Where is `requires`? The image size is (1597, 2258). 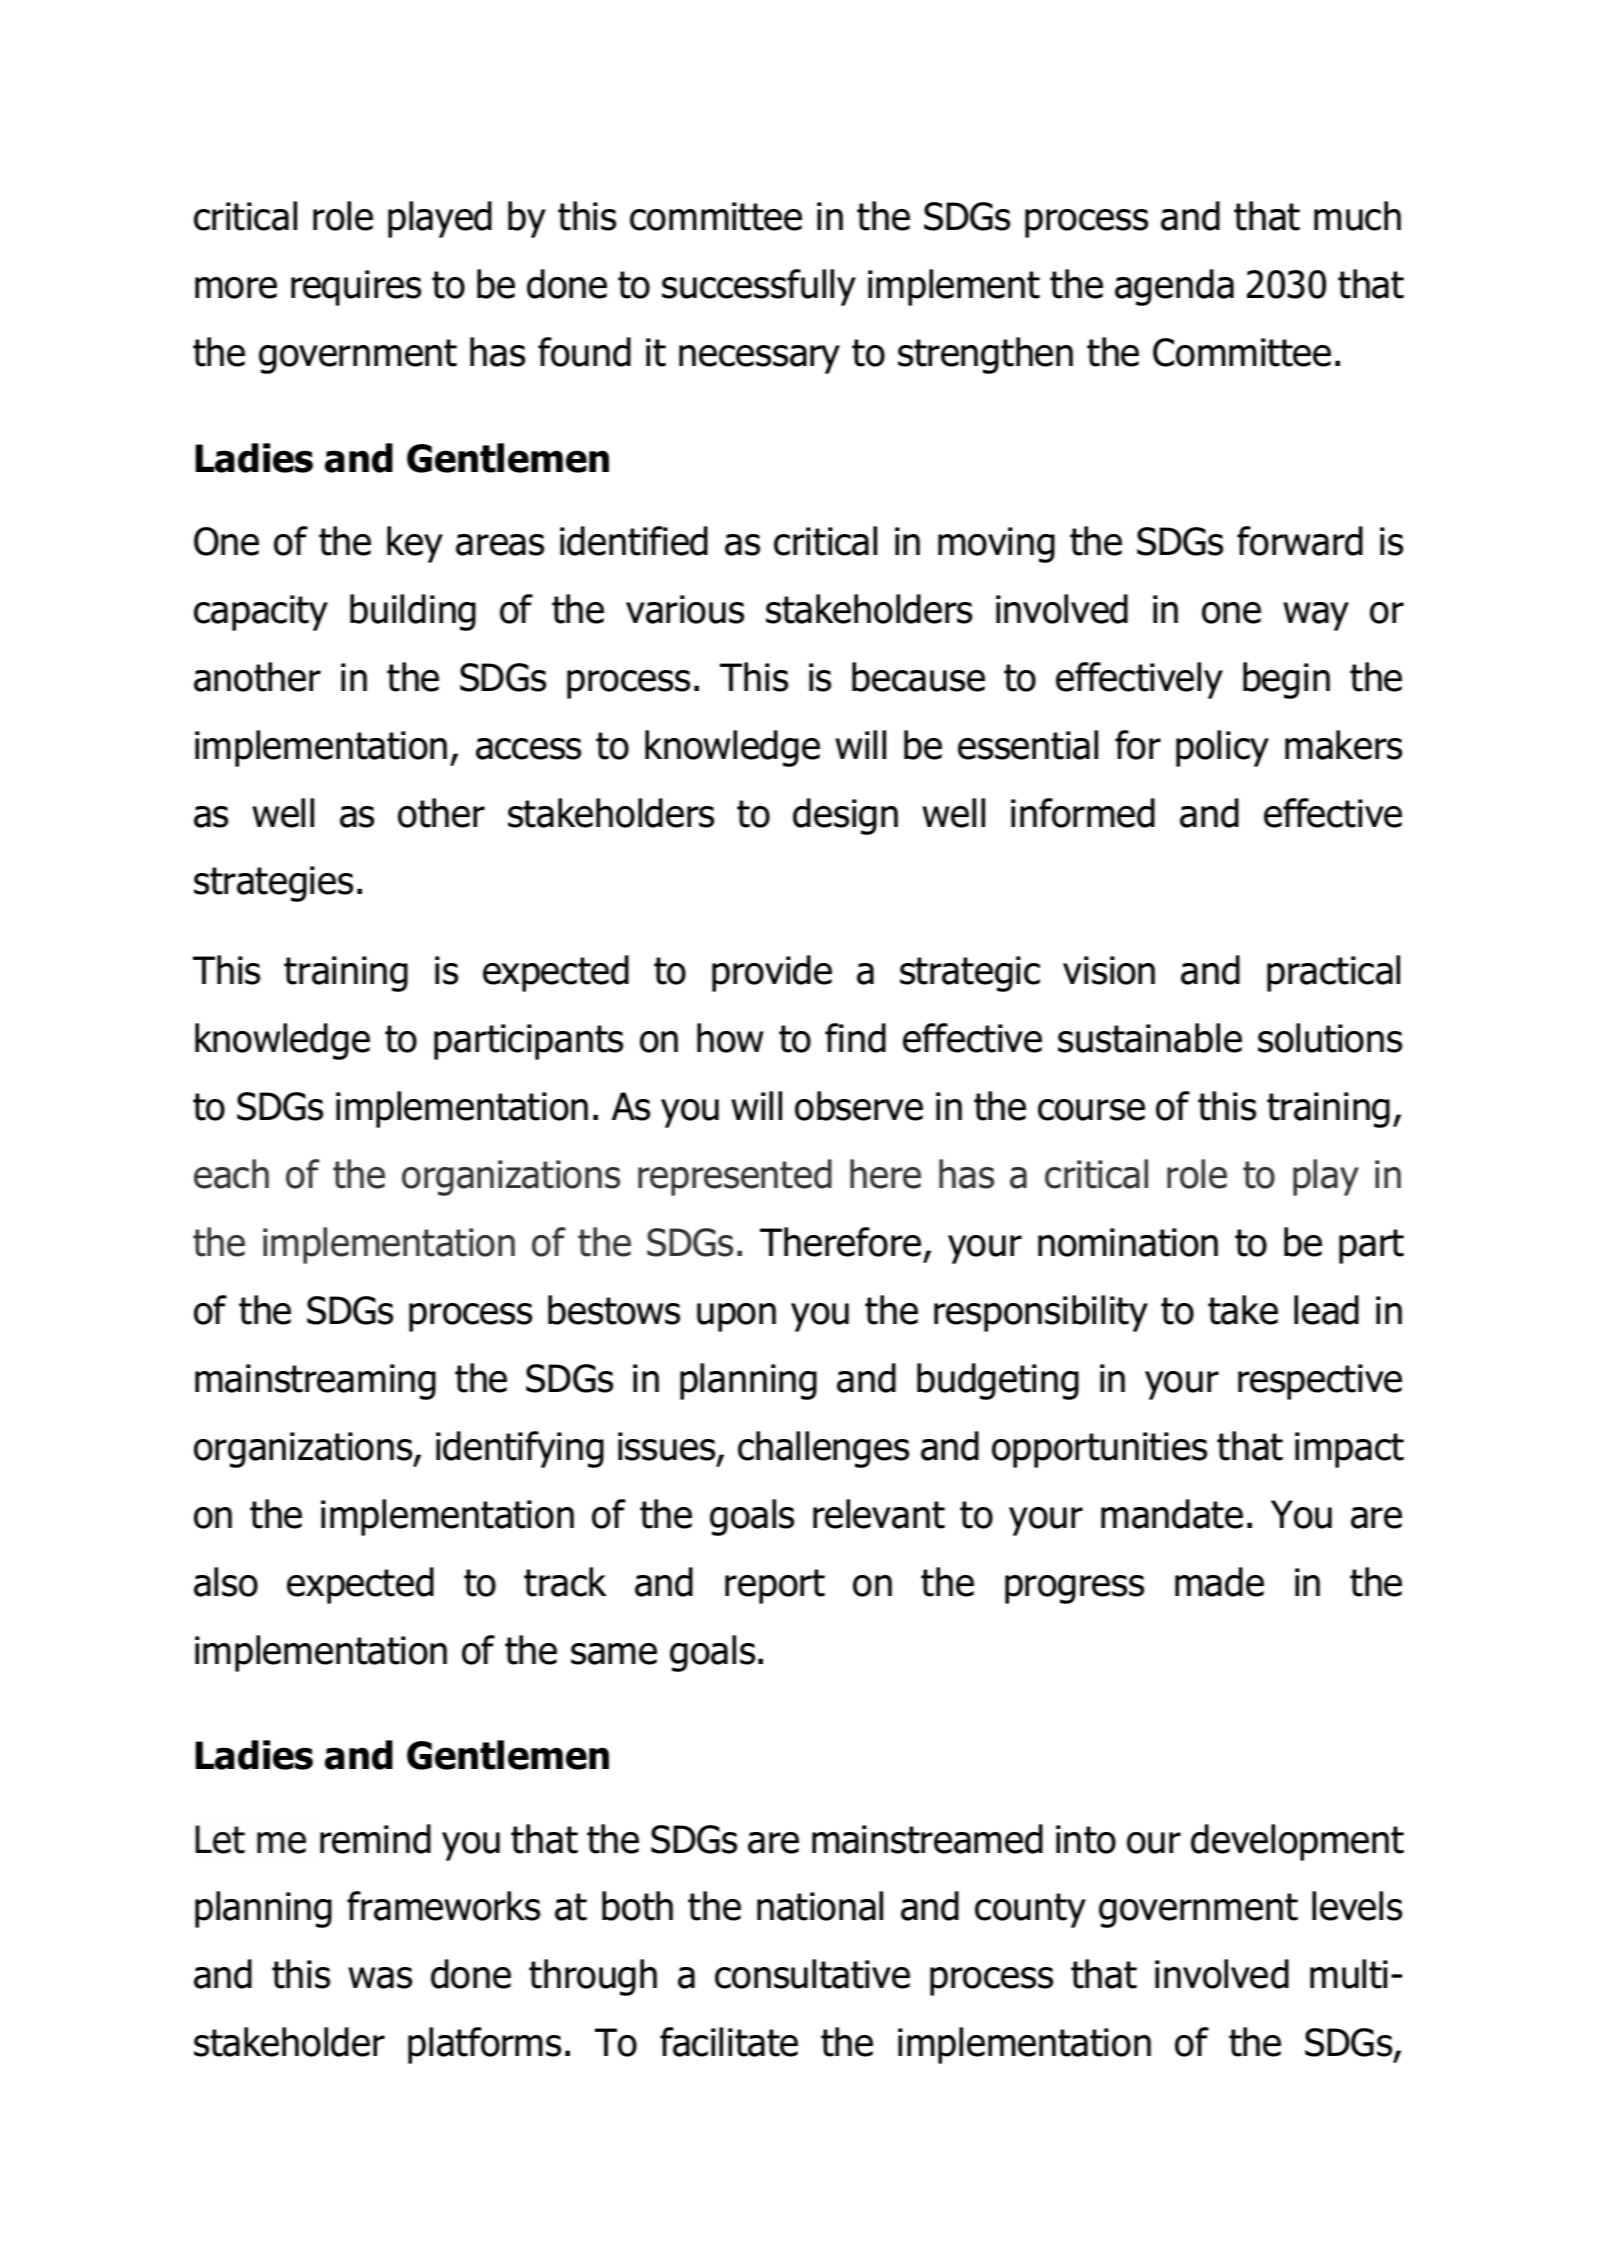 requires is located at coordinates (356, 288).
